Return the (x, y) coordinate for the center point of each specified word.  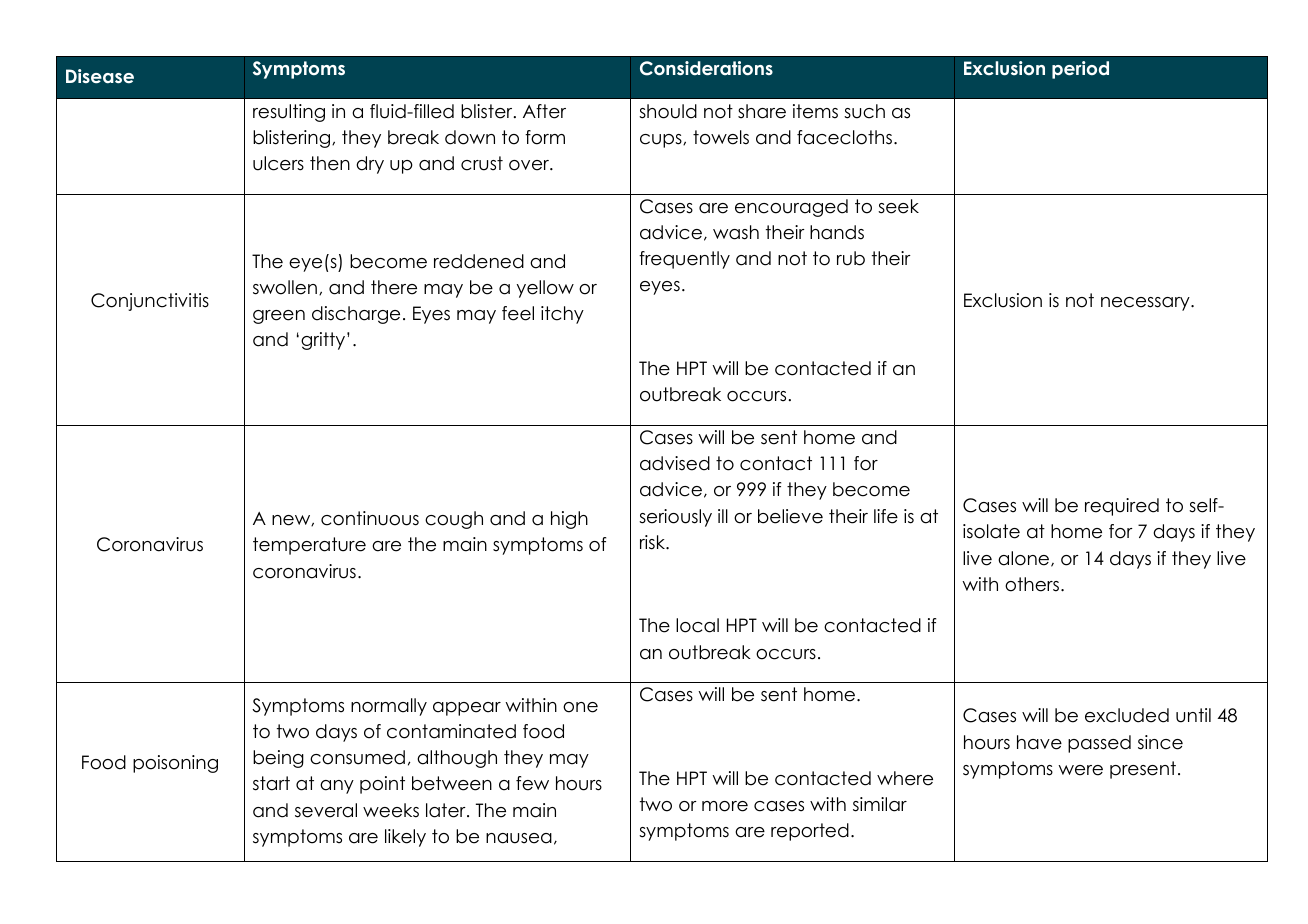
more (725, 806)
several (326, 810)
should (668, 111)
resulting (289, 113)
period (1080, 70)
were (1080, 770)
